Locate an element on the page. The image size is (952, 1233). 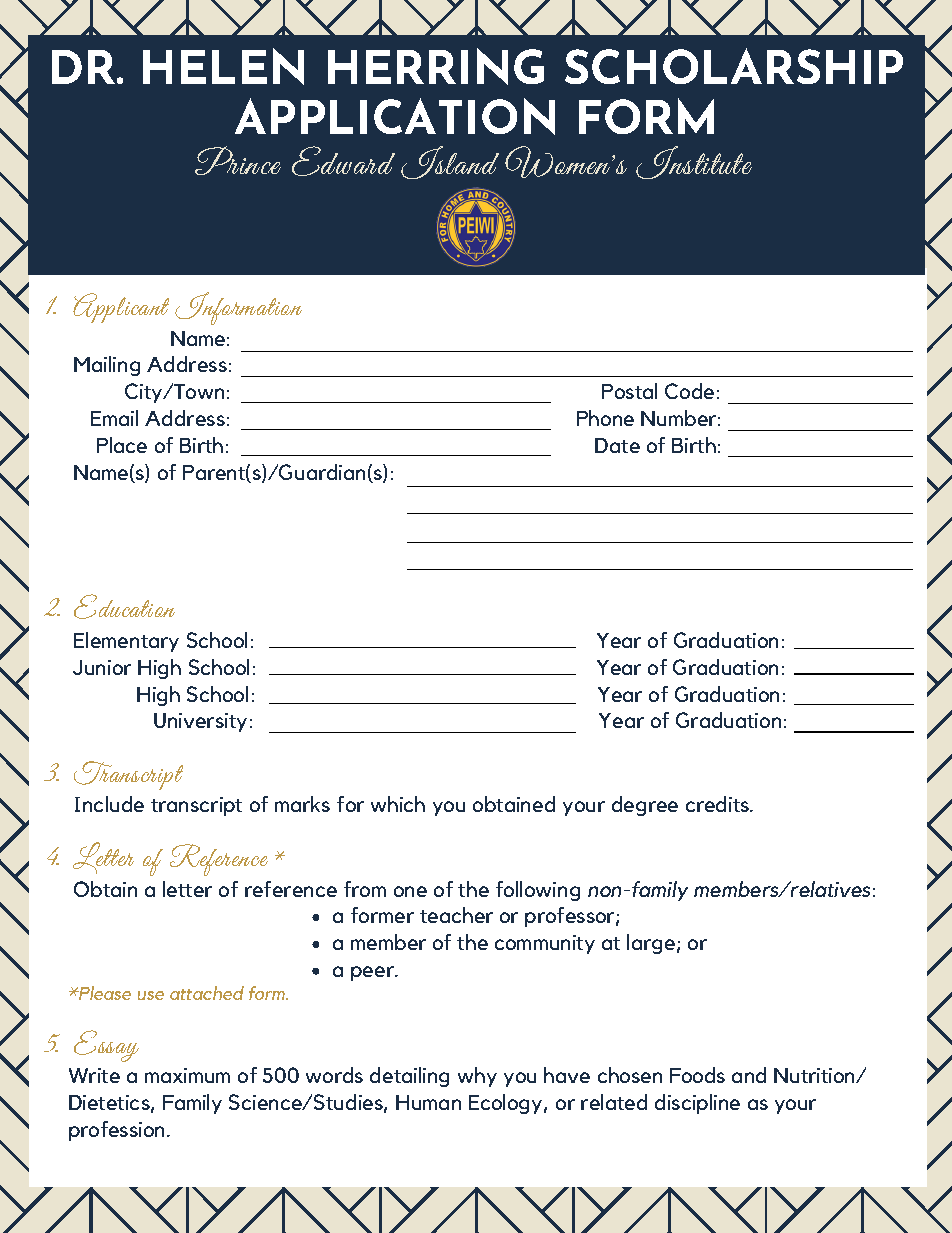
SCHOLARSHIP is located at coordinates (734, 66).
